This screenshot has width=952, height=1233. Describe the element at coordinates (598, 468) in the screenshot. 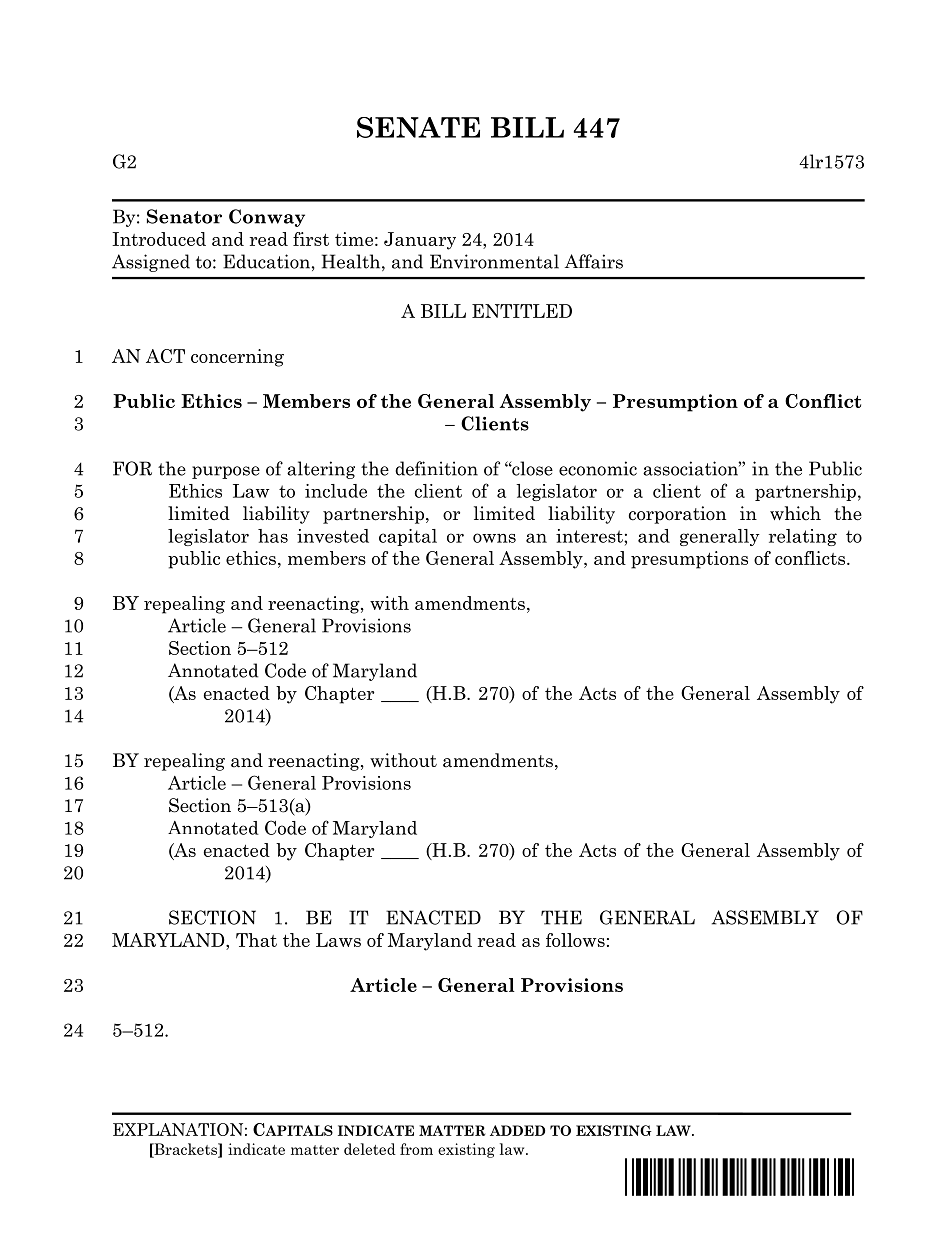

I see `economic` at that location.
